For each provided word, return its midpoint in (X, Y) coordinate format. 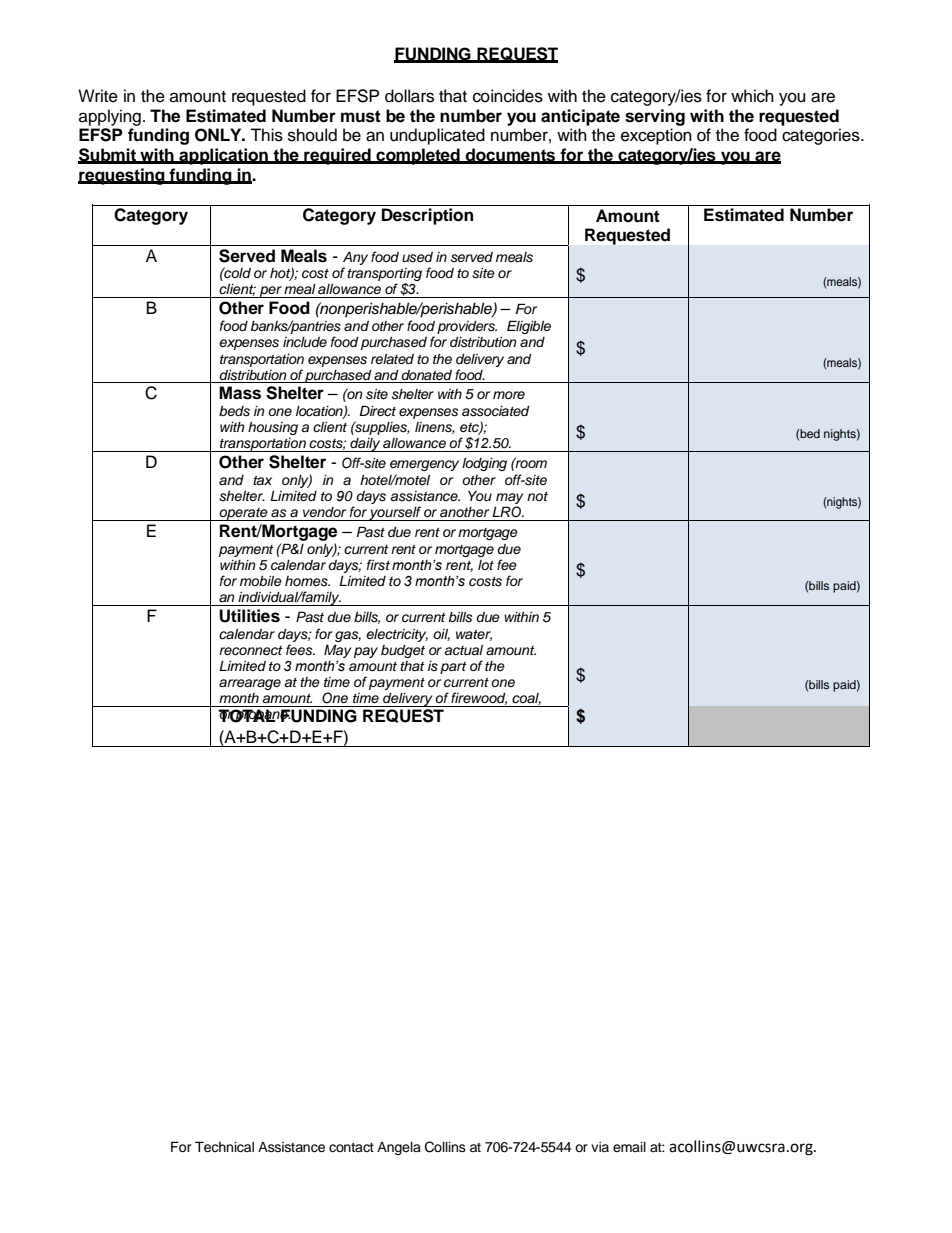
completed (418, 156)
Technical (224, 1147)
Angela (399, 1148)
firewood (479, 698)
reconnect (251, 650)
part (453, 668)
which (752, 96)
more (509, 395)
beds (234, 411)
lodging (484, 464)
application (223, 156)
